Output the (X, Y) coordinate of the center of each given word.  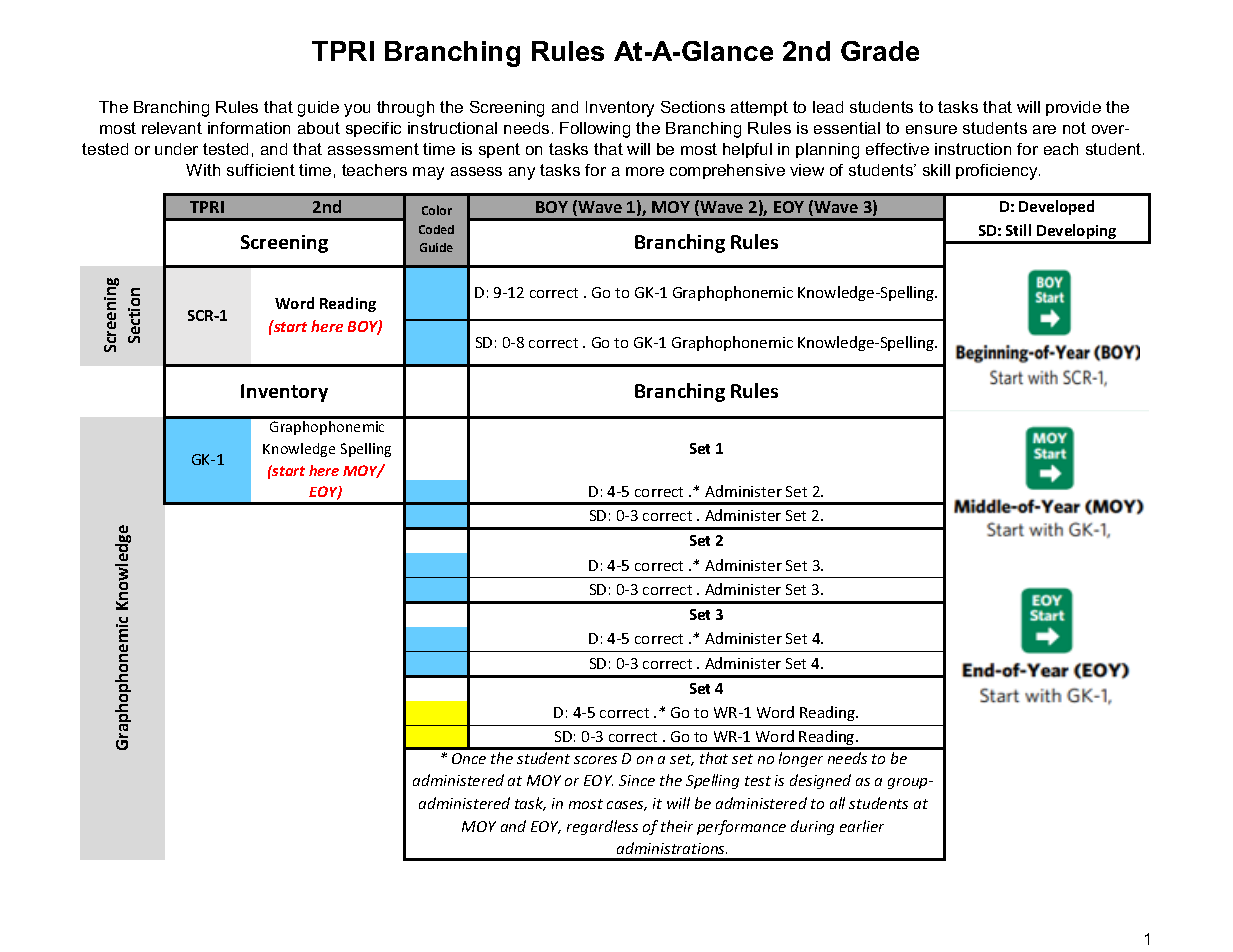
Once (469, 758)
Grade (880, 51)
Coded (436, 229)
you (357, 110)
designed (820, 781)
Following (595, 130)
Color (437, 210)
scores (595, 760)
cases (627, 806)
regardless (602, 827)
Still (1018, 230)
